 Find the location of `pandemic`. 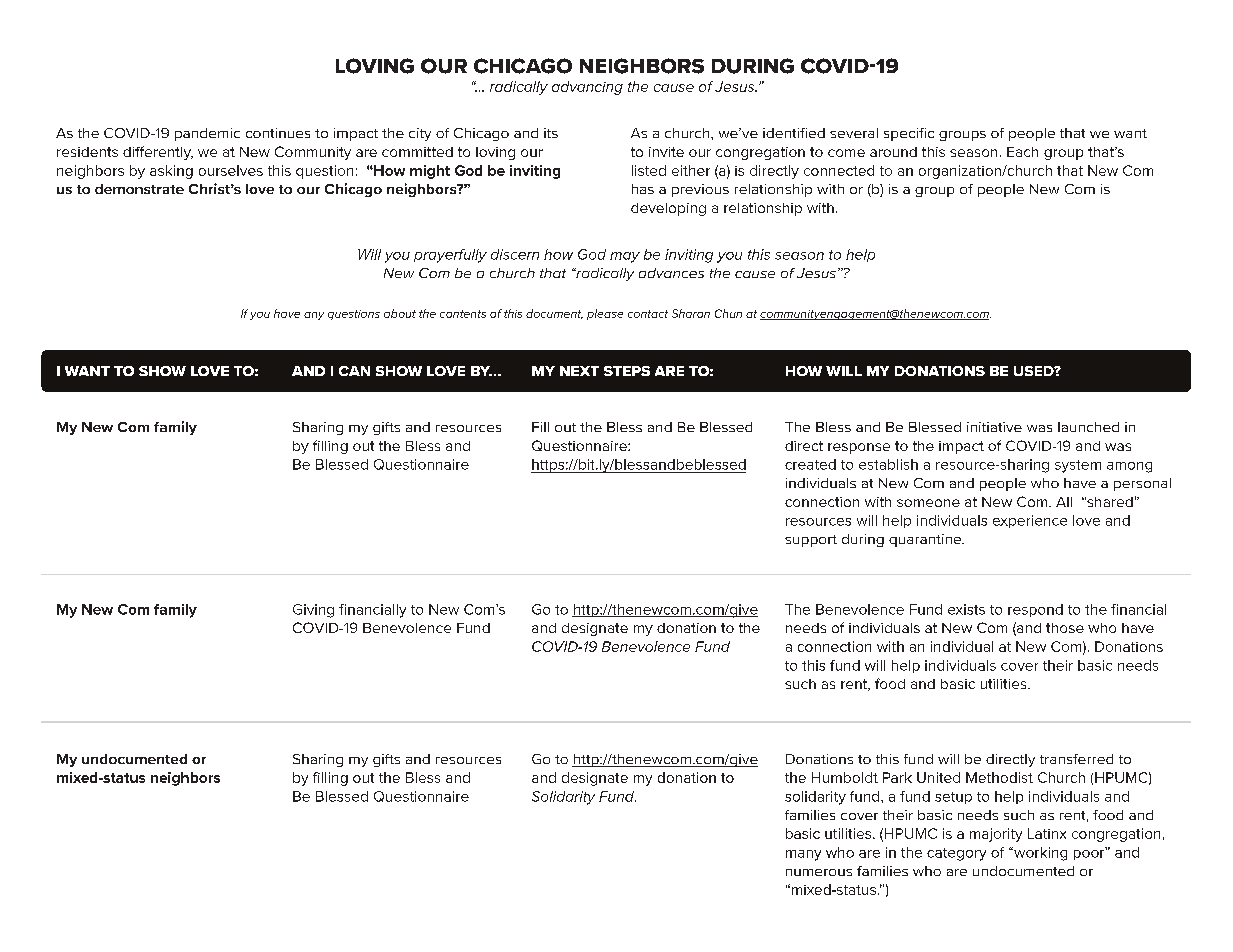

pandemic is located at coordinates (207, 134).
